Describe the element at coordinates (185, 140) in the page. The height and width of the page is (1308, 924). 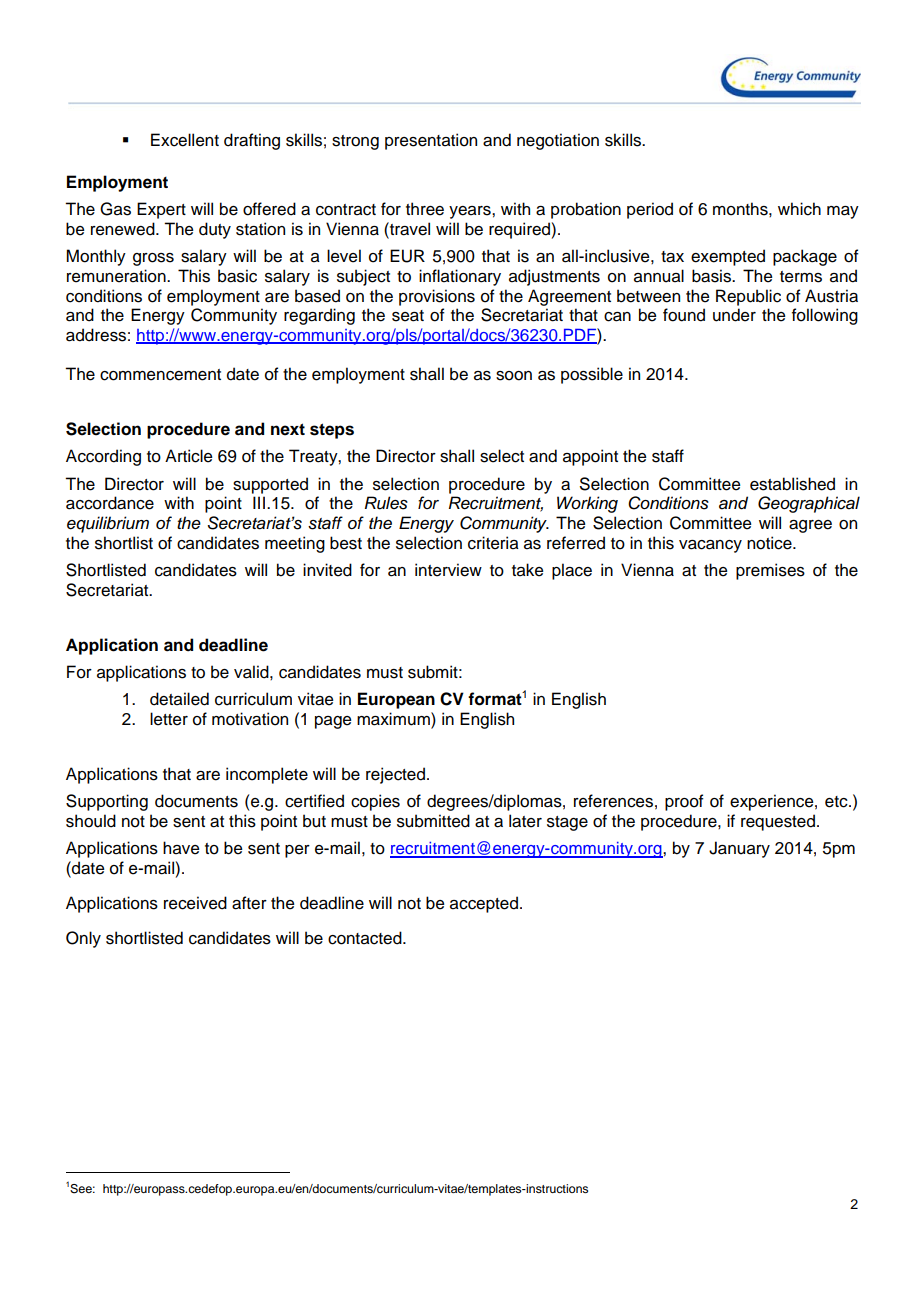
I see `Excellent` at that location.
